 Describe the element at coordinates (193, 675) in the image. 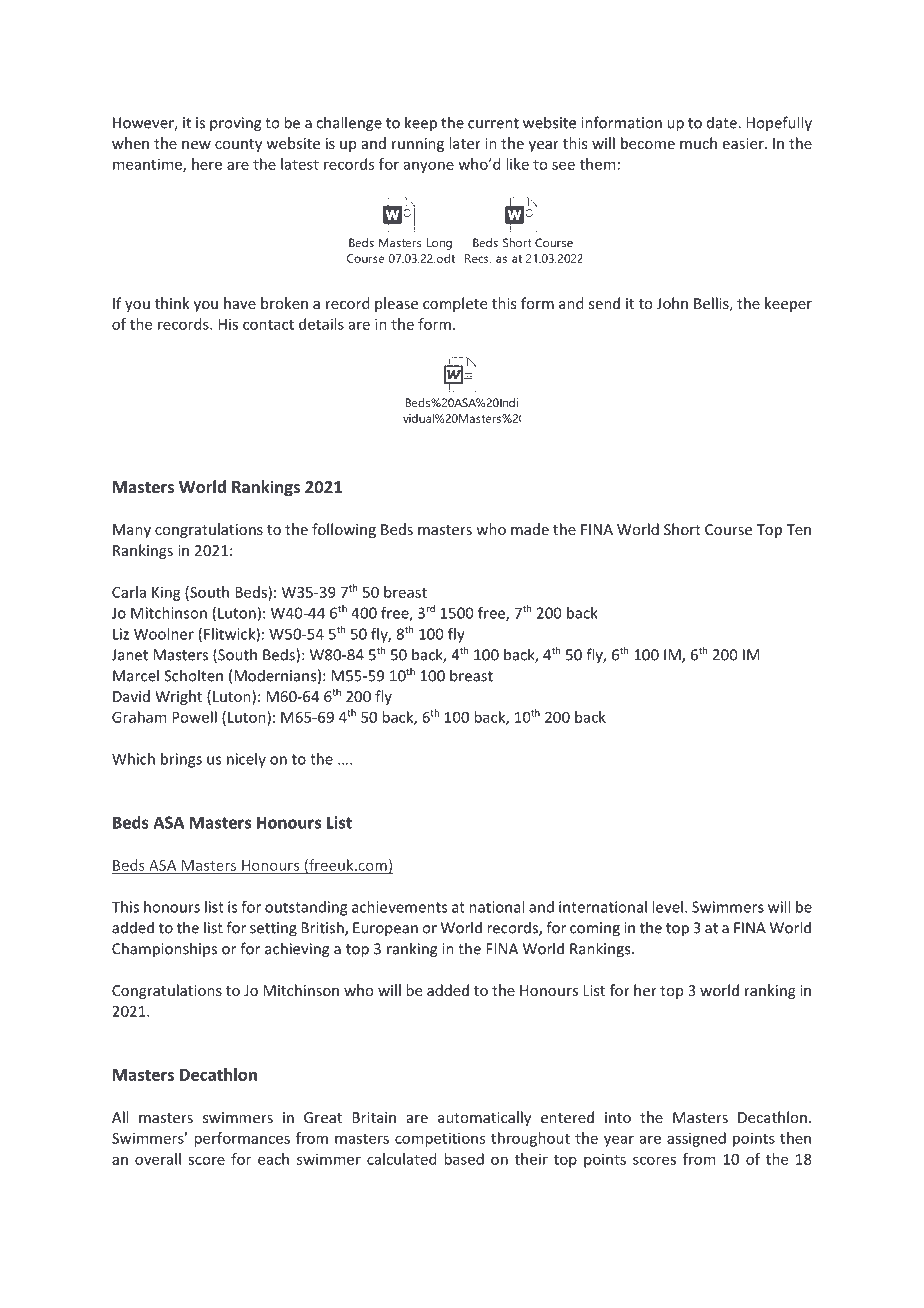

I see `Scholten` at that location.
